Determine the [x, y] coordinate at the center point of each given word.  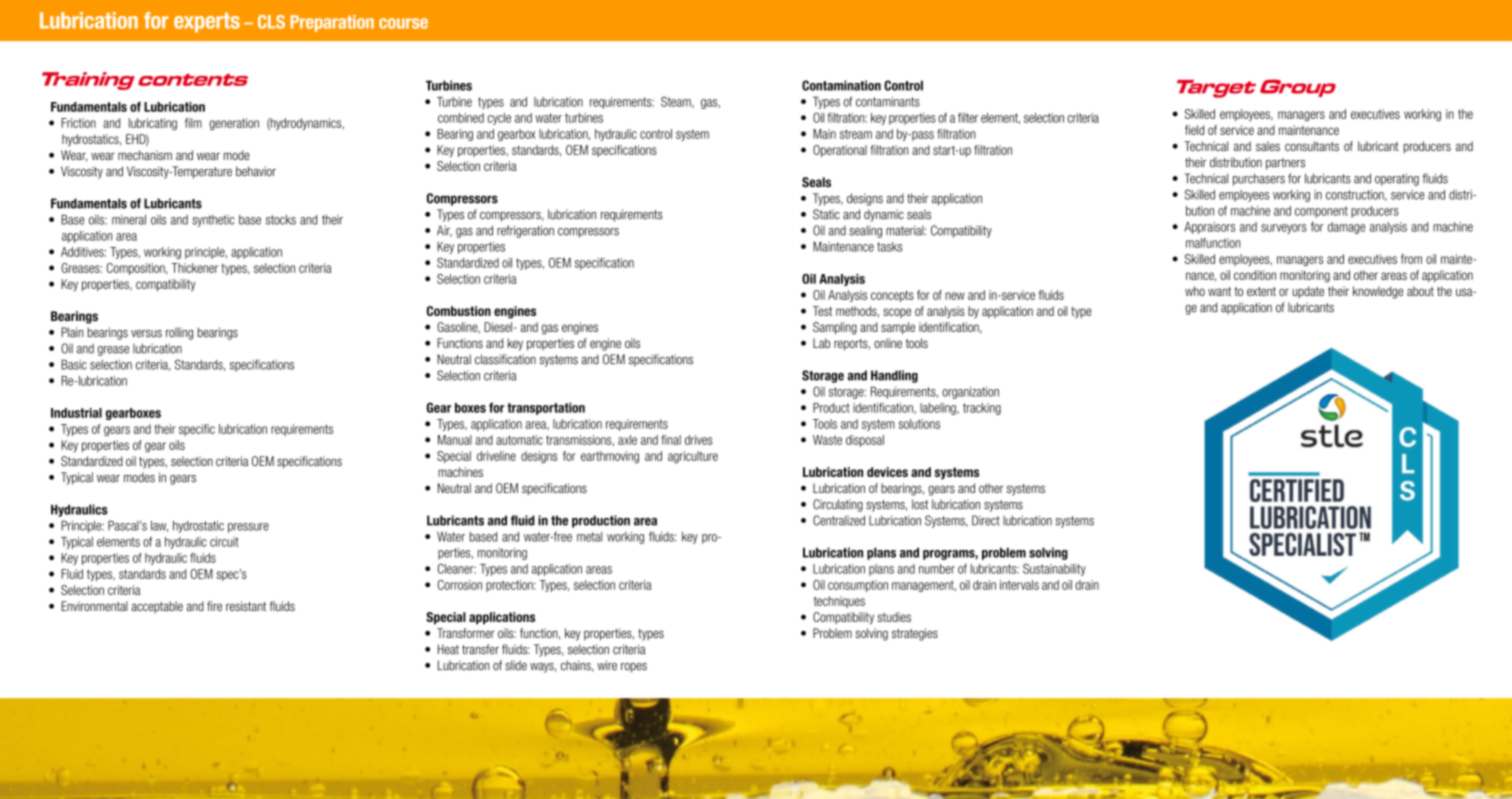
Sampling [835, 328]
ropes [634, 668]
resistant [246, 606]
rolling [179, 333]
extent [1261, 291]
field [1194, 130]
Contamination [841, 85]
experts [207, 23]
